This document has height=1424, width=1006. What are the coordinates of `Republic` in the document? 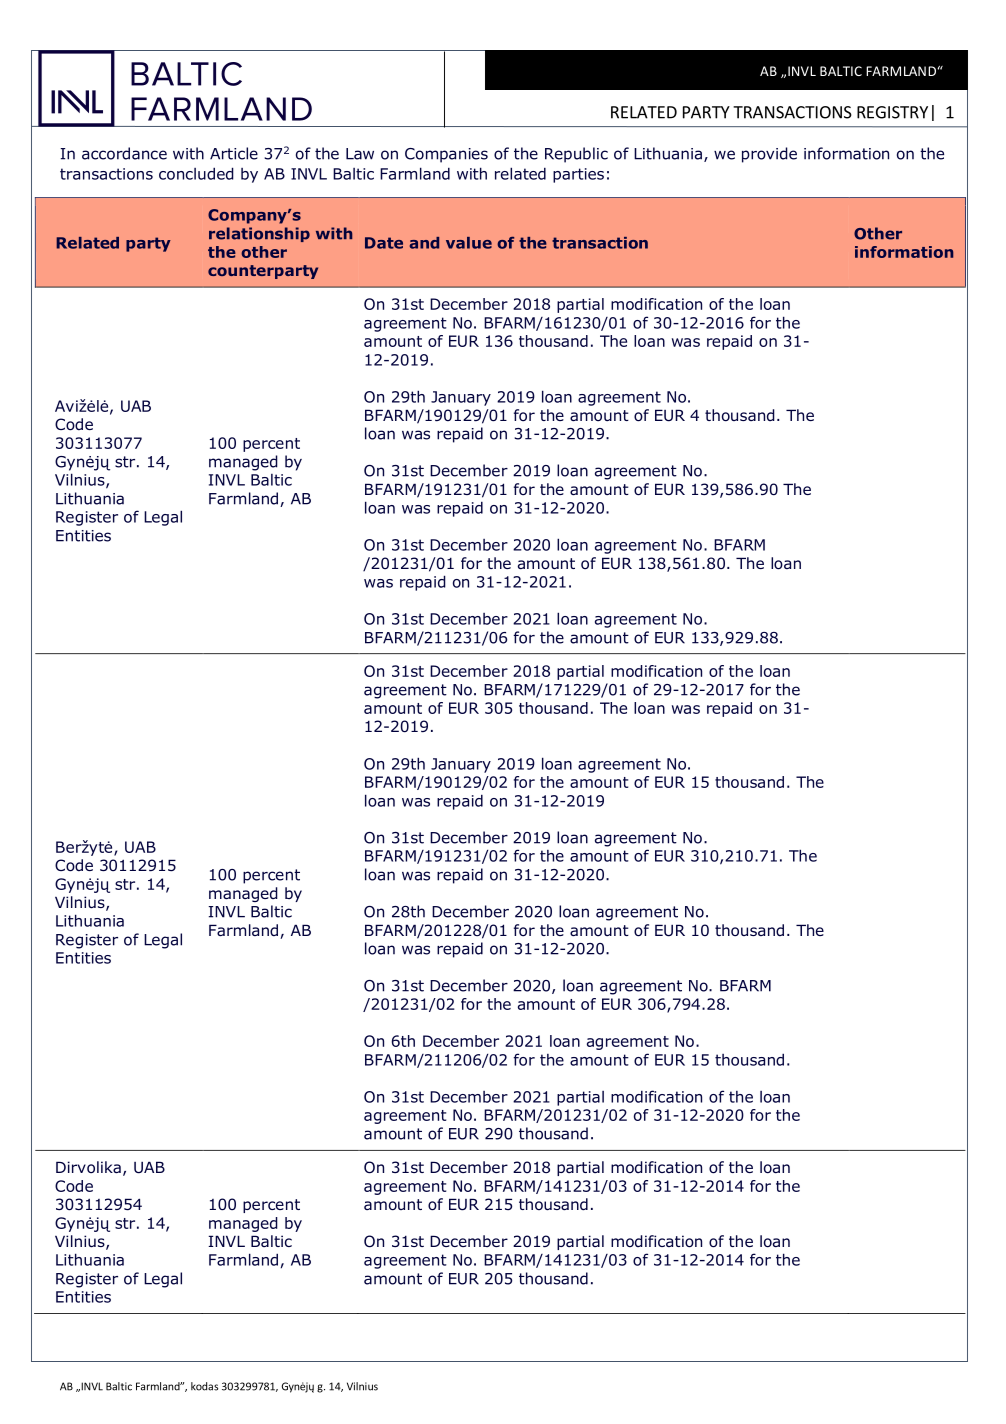 It's located at (576, 155).
